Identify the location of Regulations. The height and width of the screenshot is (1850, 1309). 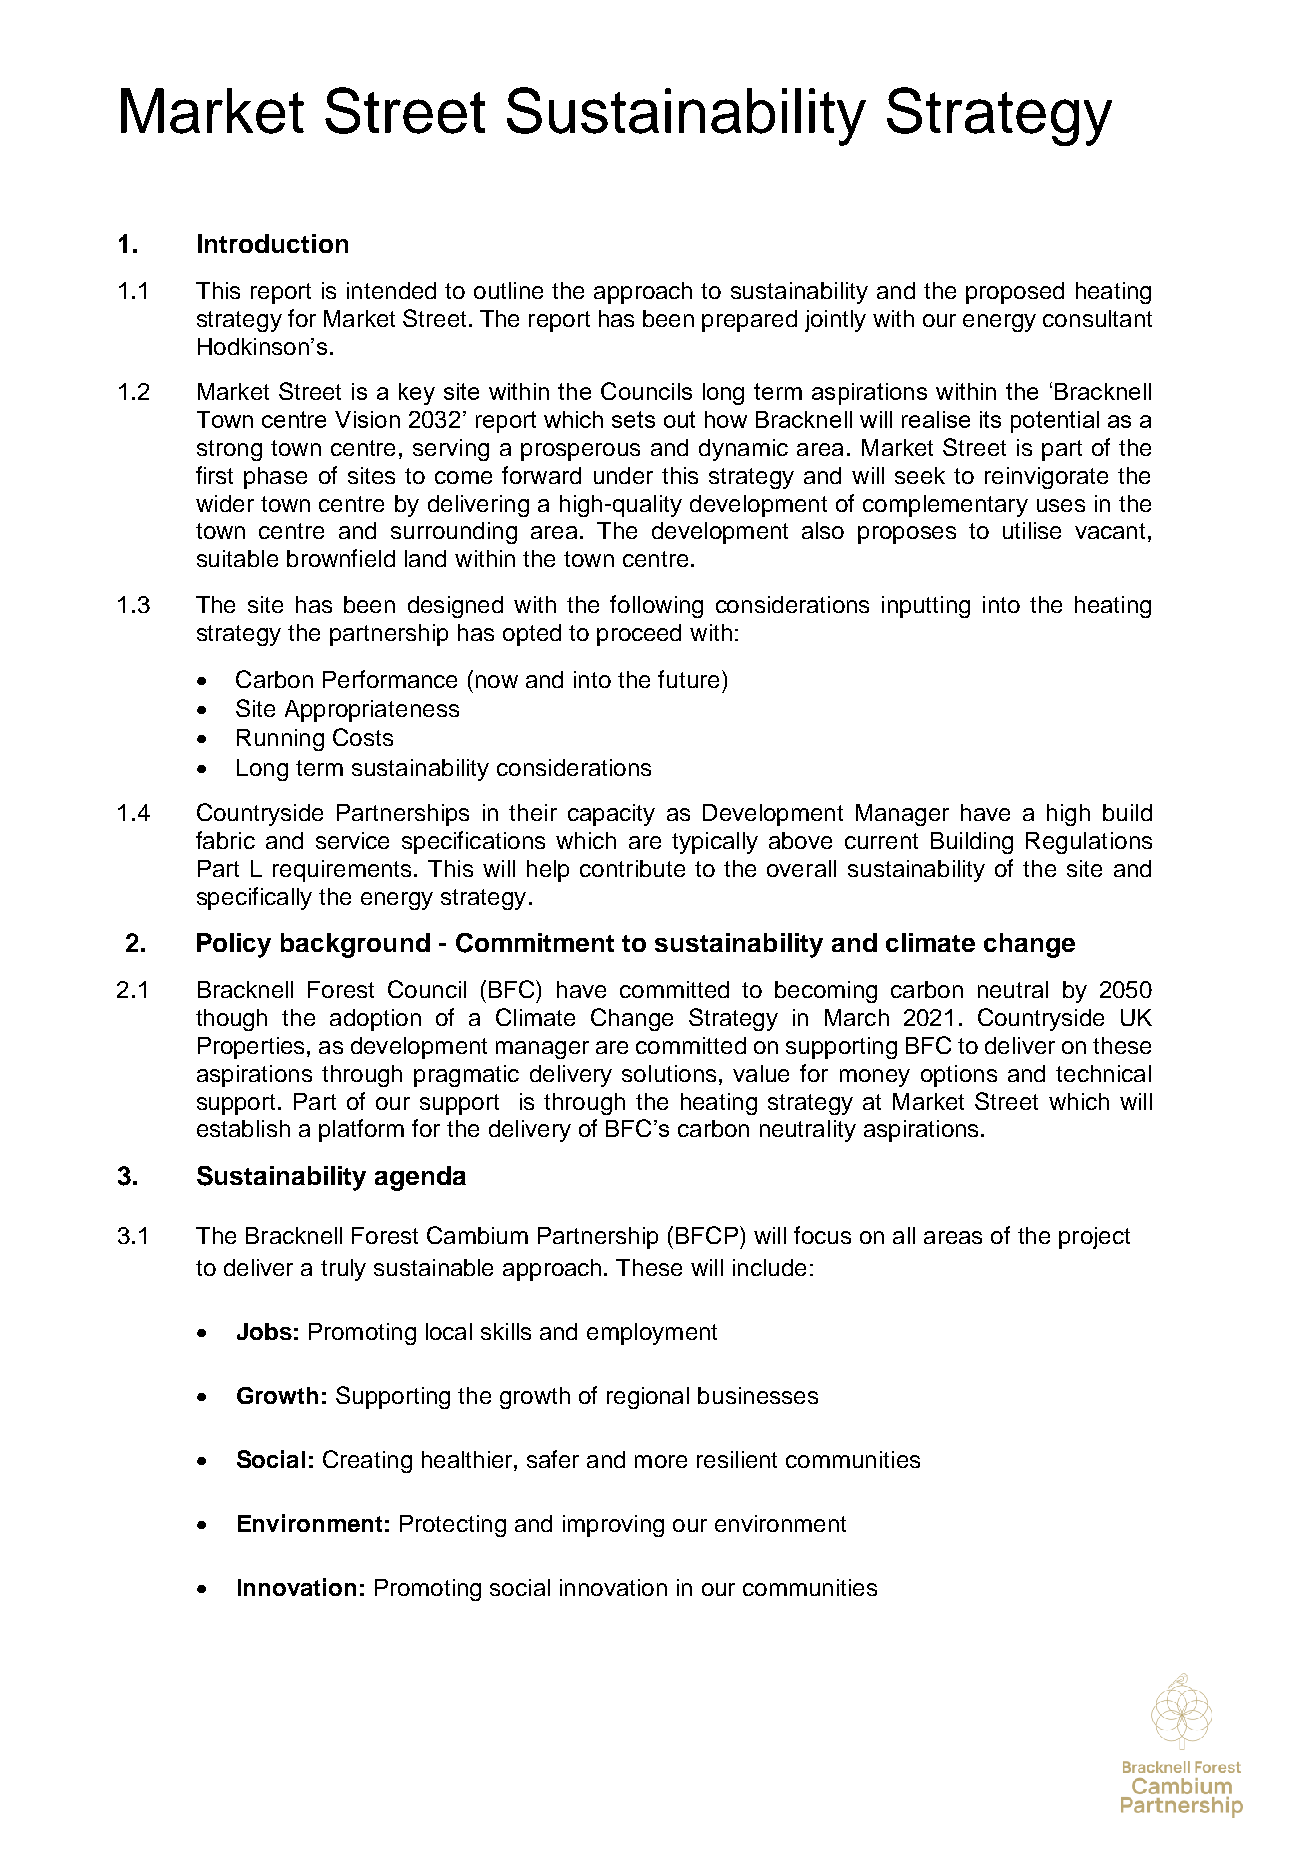
(1089, 843).
